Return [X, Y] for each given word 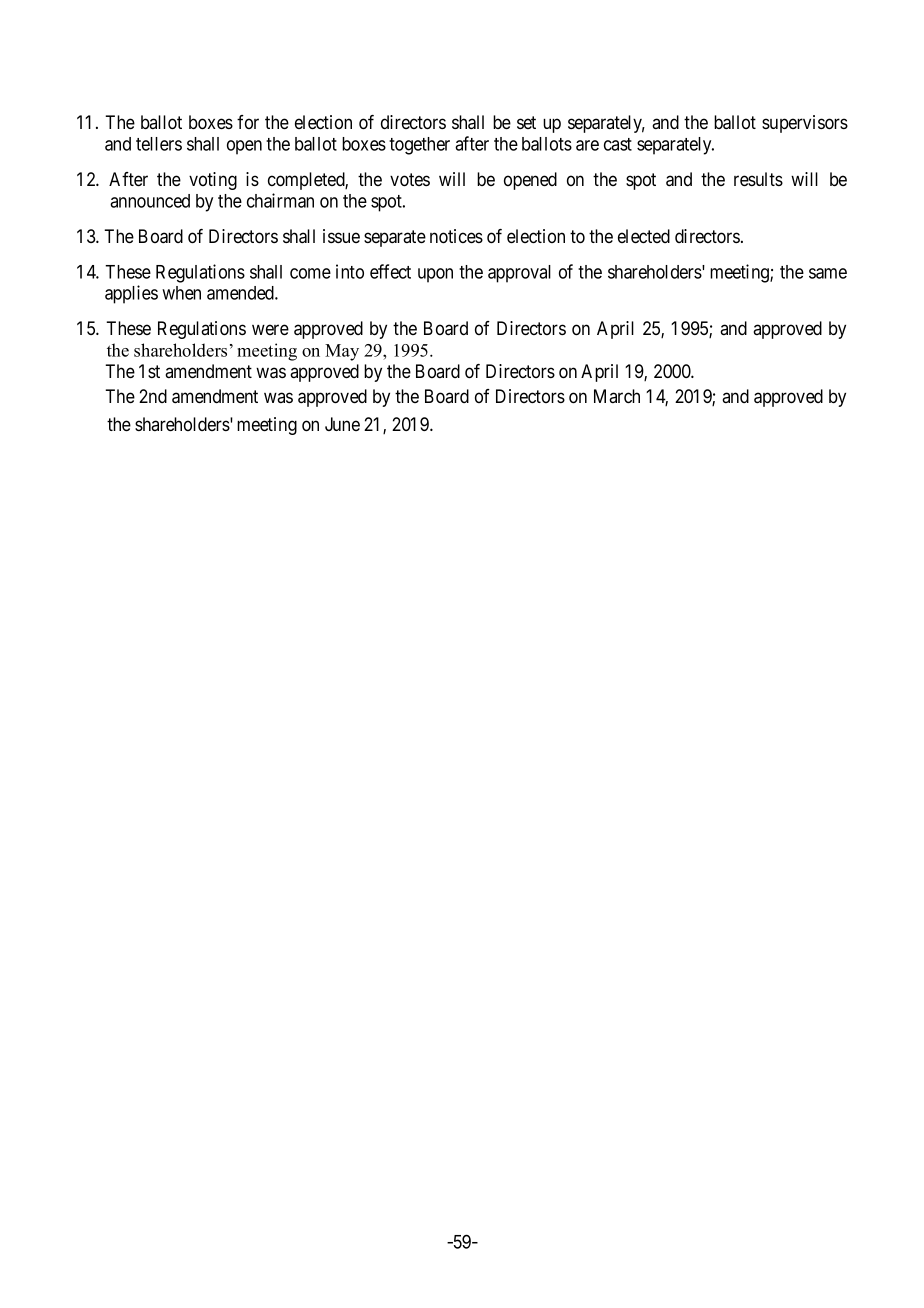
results [758, 179]
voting [213, 181]
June [342, 424]
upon [435, 275]
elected [644, 236]
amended [241, 293]
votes [410, 180]
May [342, 352]
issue [341, 236]
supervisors [805, 124]
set [526, 122]
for [248, 122]
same [828, 273]
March [617, 396]
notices [456, 236]
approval [519, 274]
